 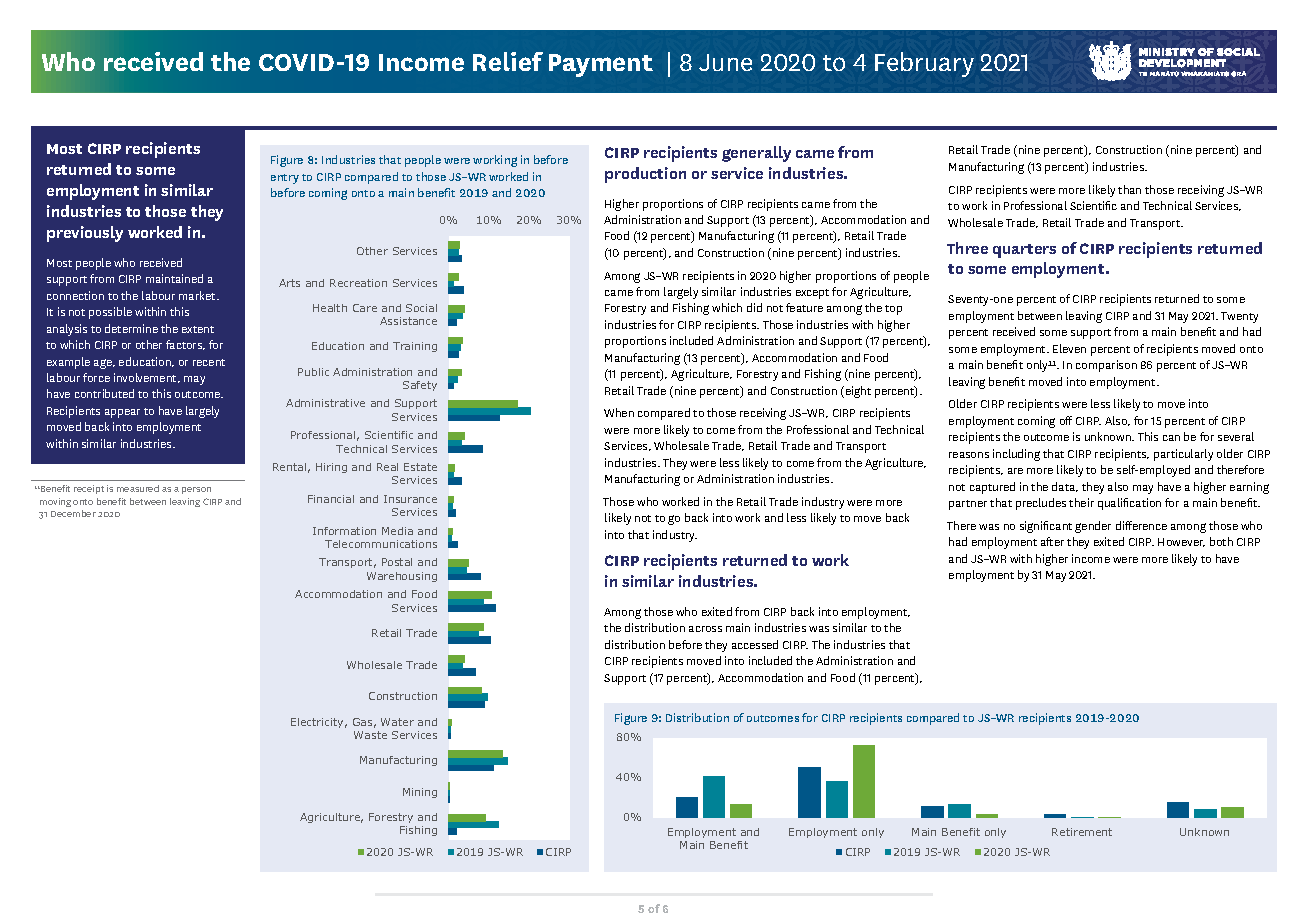 I want to click on Payment, so click(x=601, y=65).
